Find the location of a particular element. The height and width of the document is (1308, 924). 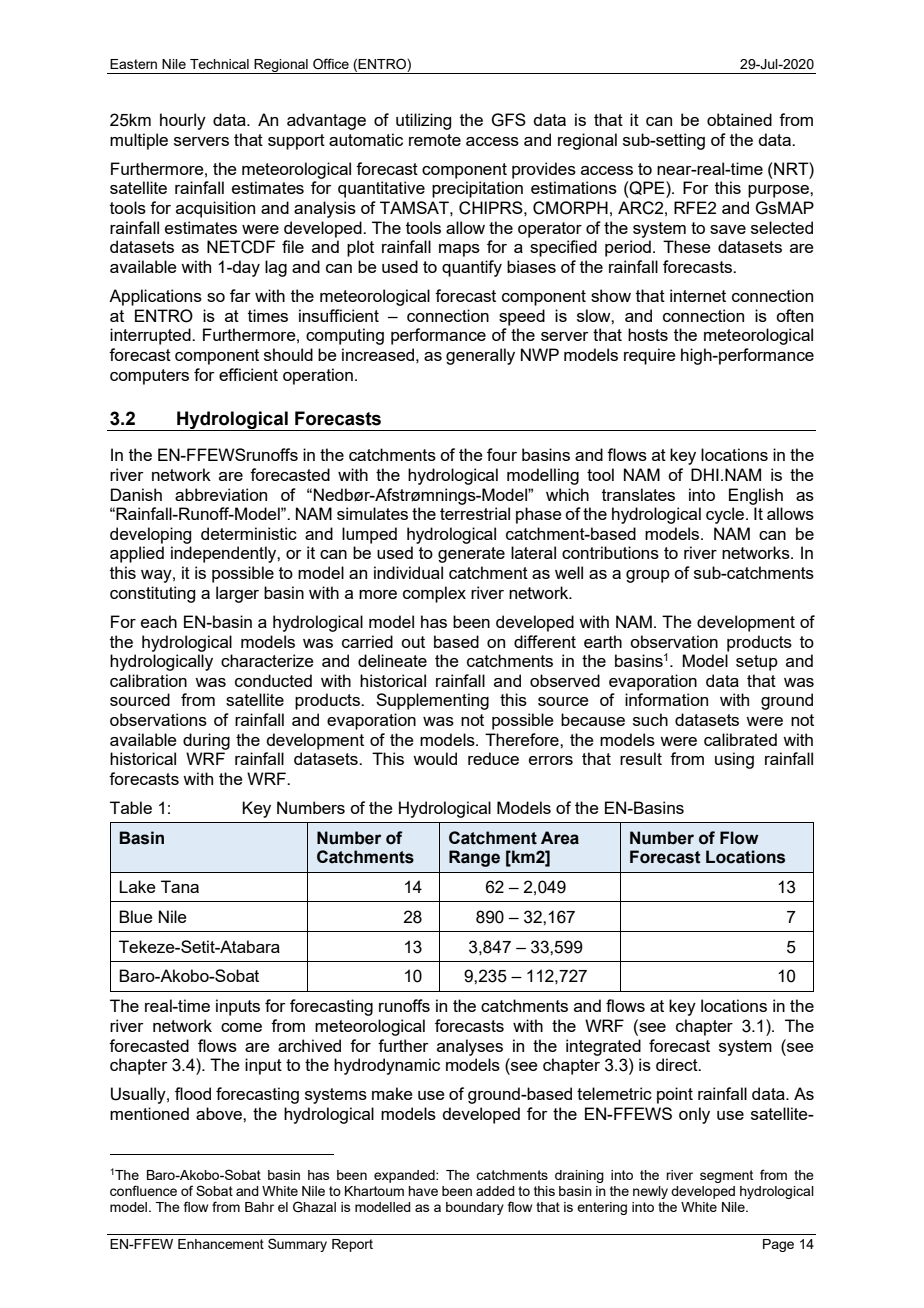

generally is located at coordinates (480, 356).
